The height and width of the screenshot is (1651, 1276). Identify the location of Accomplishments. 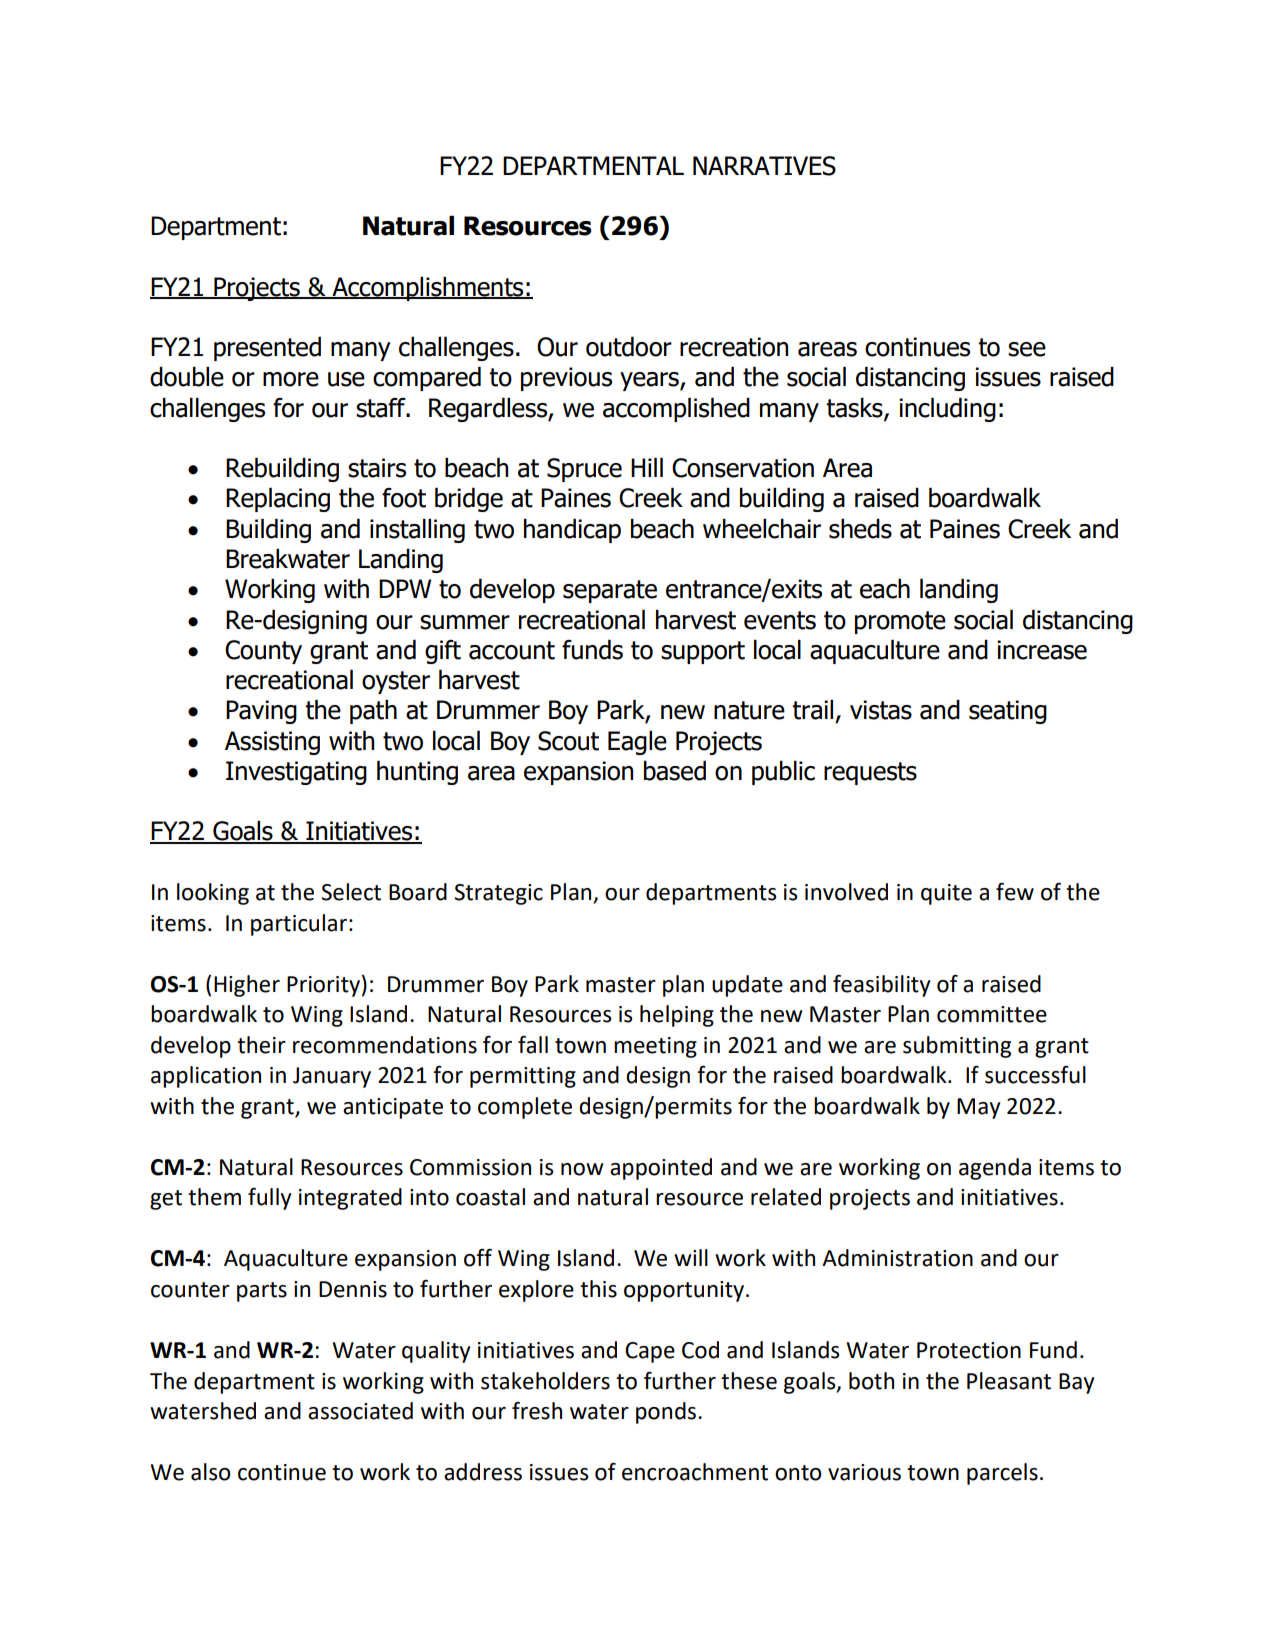
(428, 289).
